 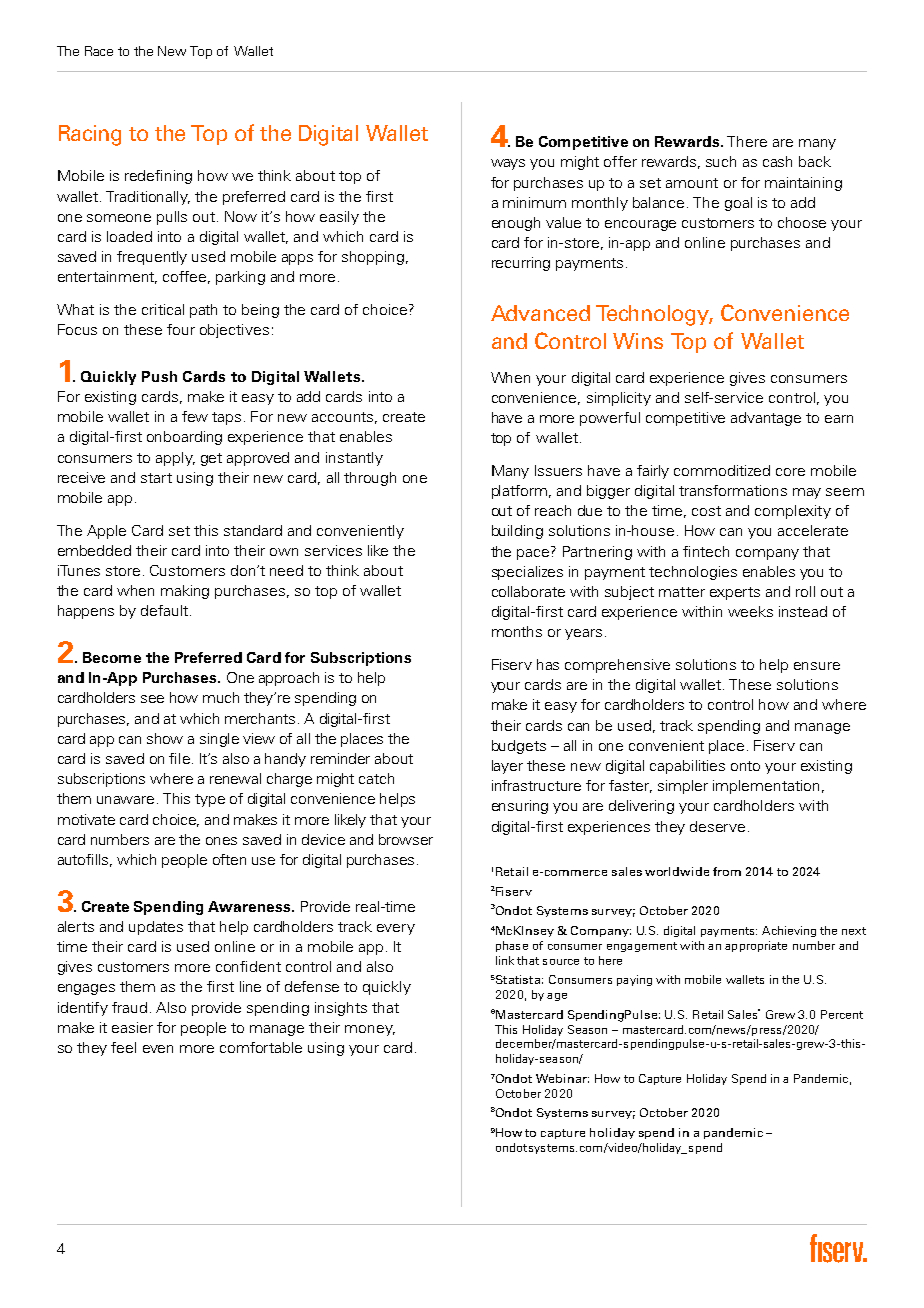 What do you see at coordinates (132, 1027) in the screenshot?
I see `easier` at bounding box center [132, 1027].
